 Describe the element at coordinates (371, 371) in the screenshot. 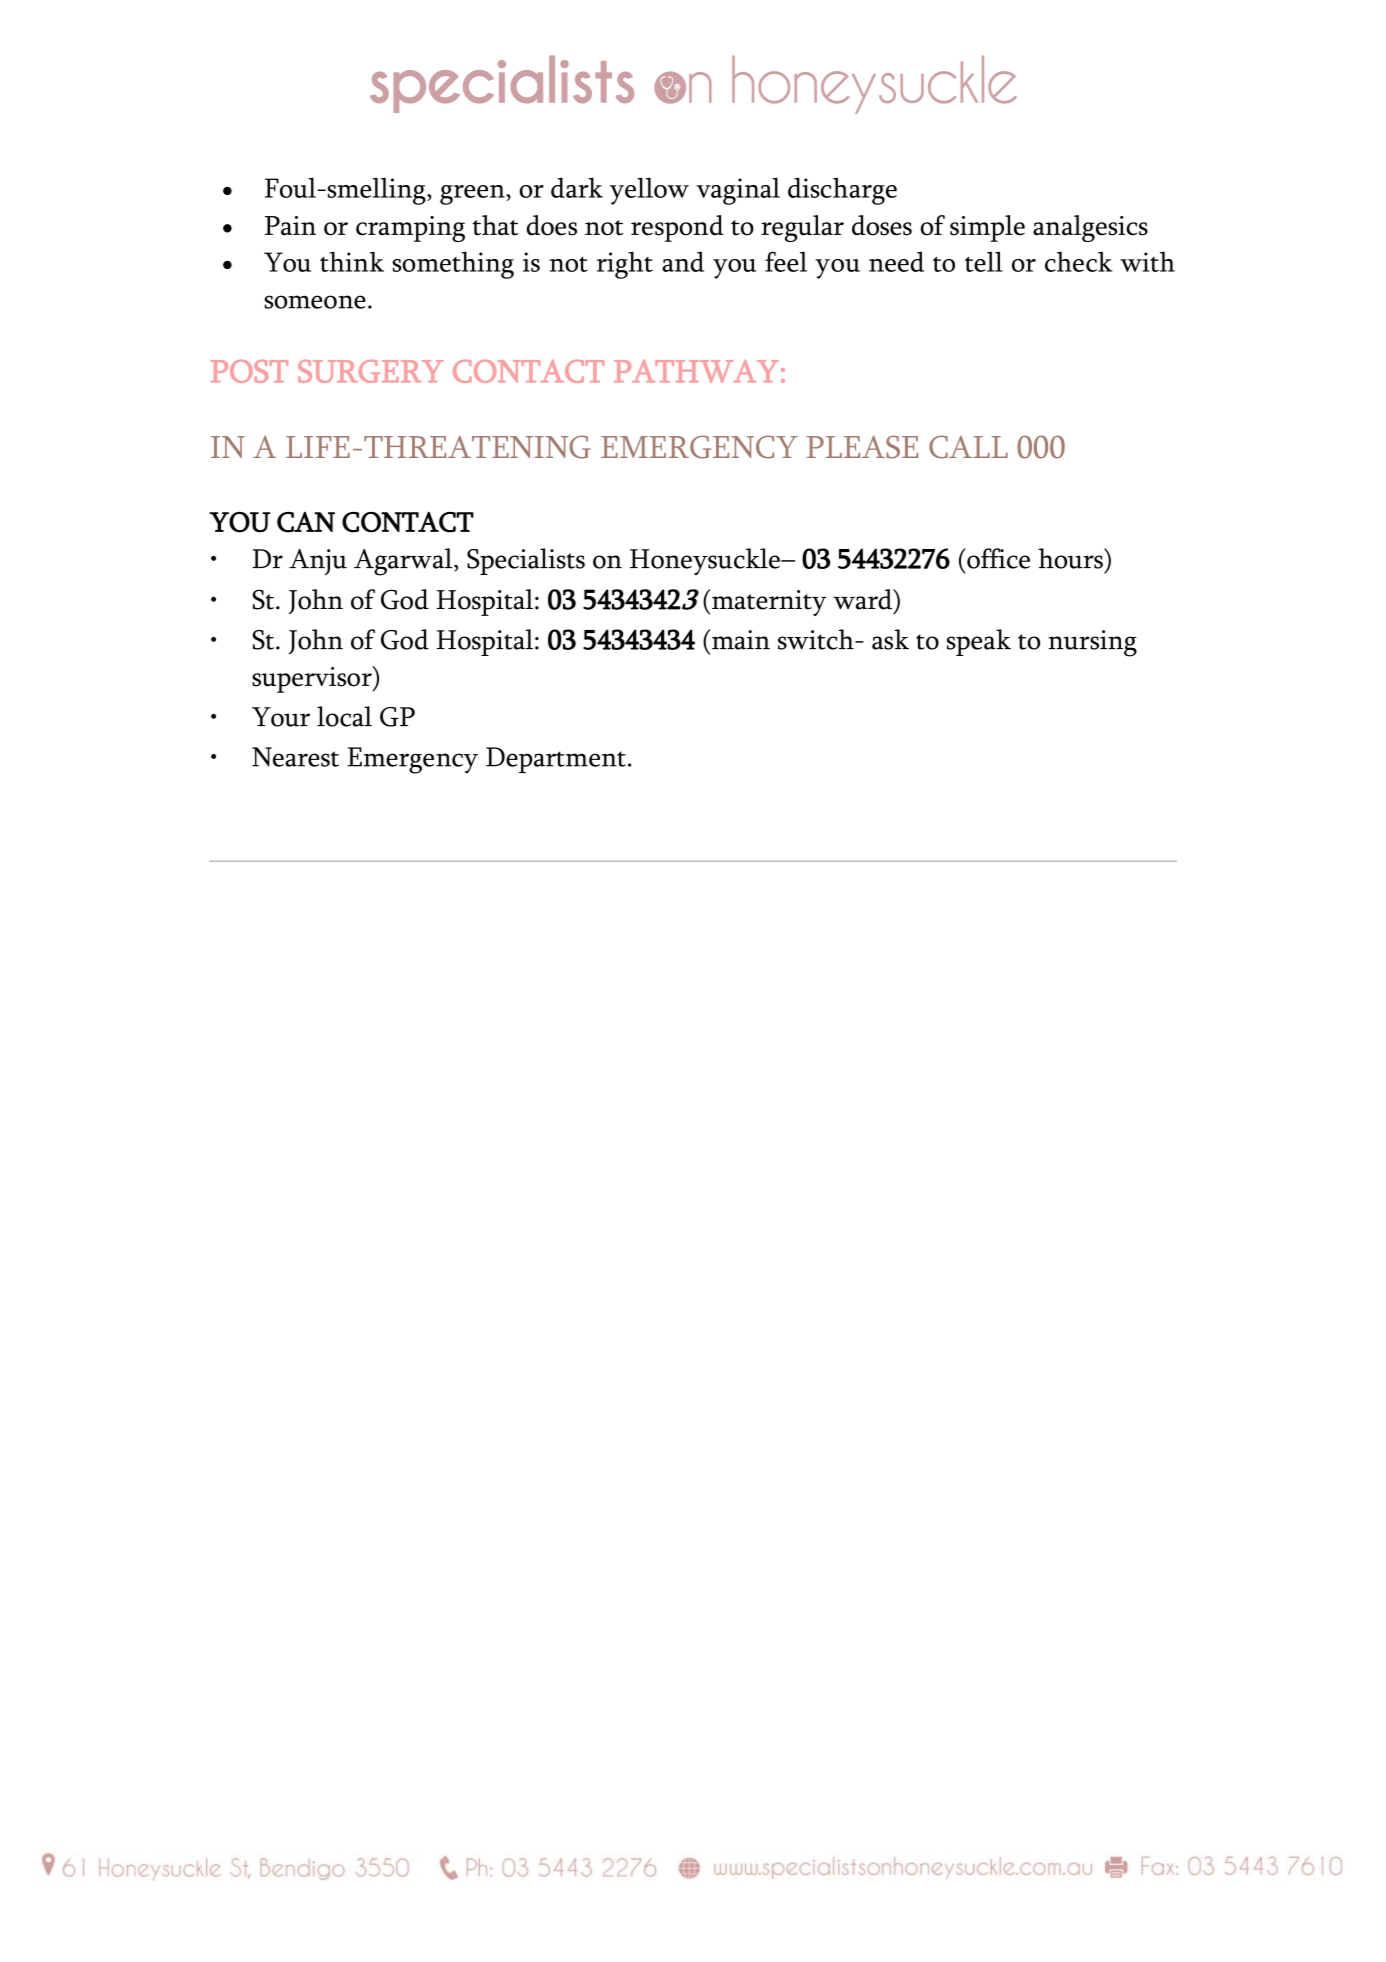

I see `SURGERY` at that location.
